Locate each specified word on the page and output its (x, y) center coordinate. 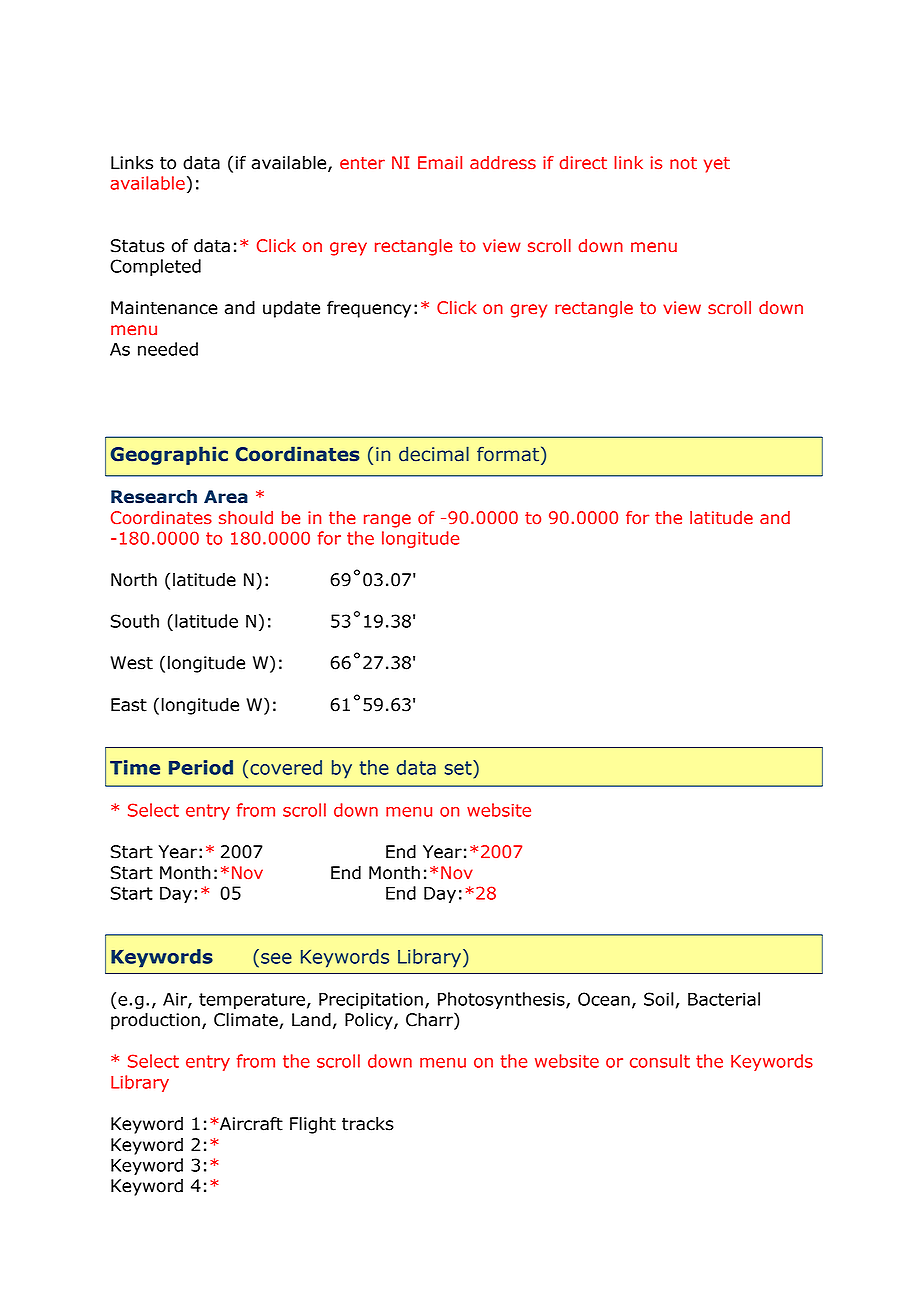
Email (440, 163)
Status (138, 246)
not (683, 163)
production (155, 1021)
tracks (368, 1124)
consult (660, 1061)
